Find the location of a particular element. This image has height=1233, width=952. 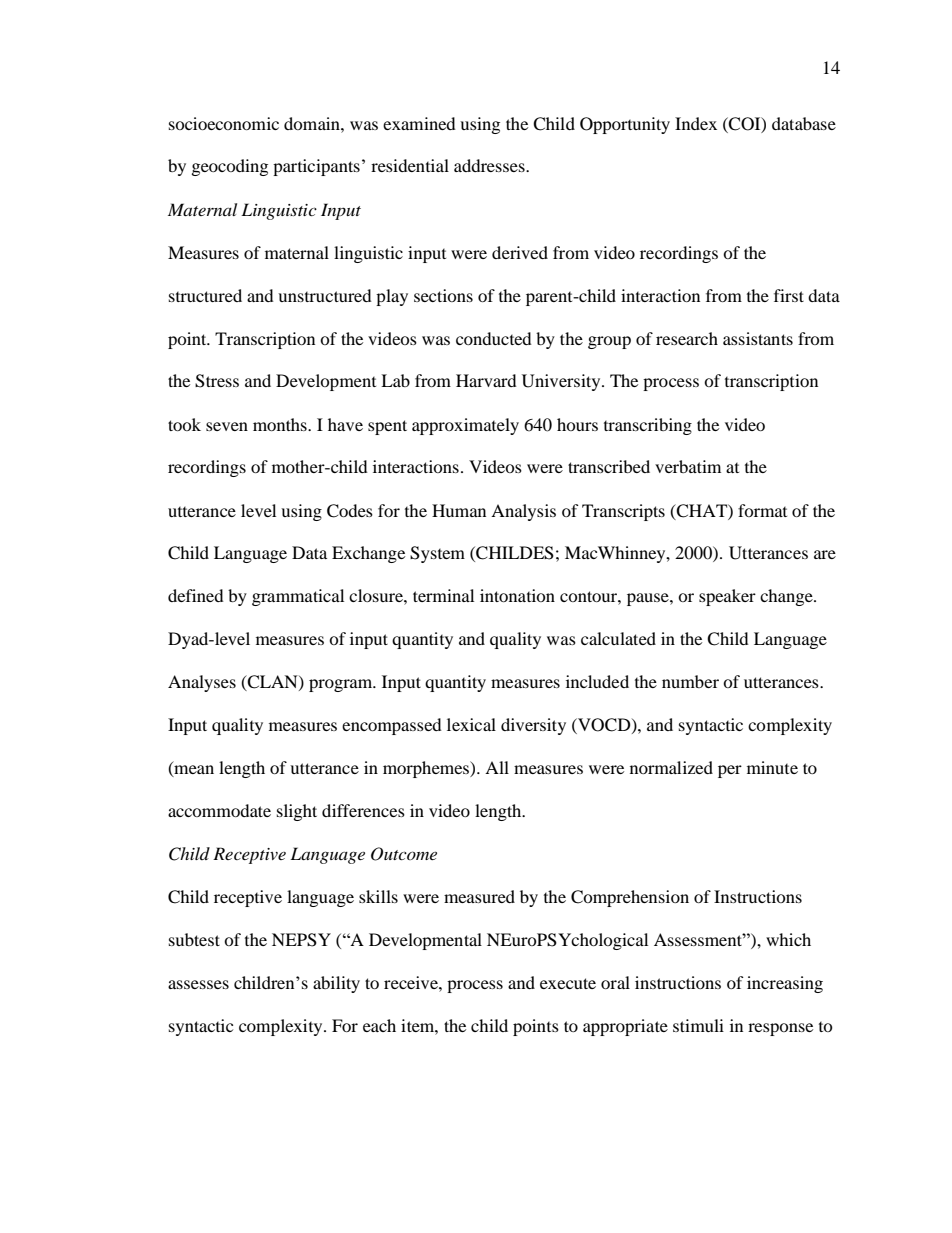

geocoding is located at coordinates (230, 167).
